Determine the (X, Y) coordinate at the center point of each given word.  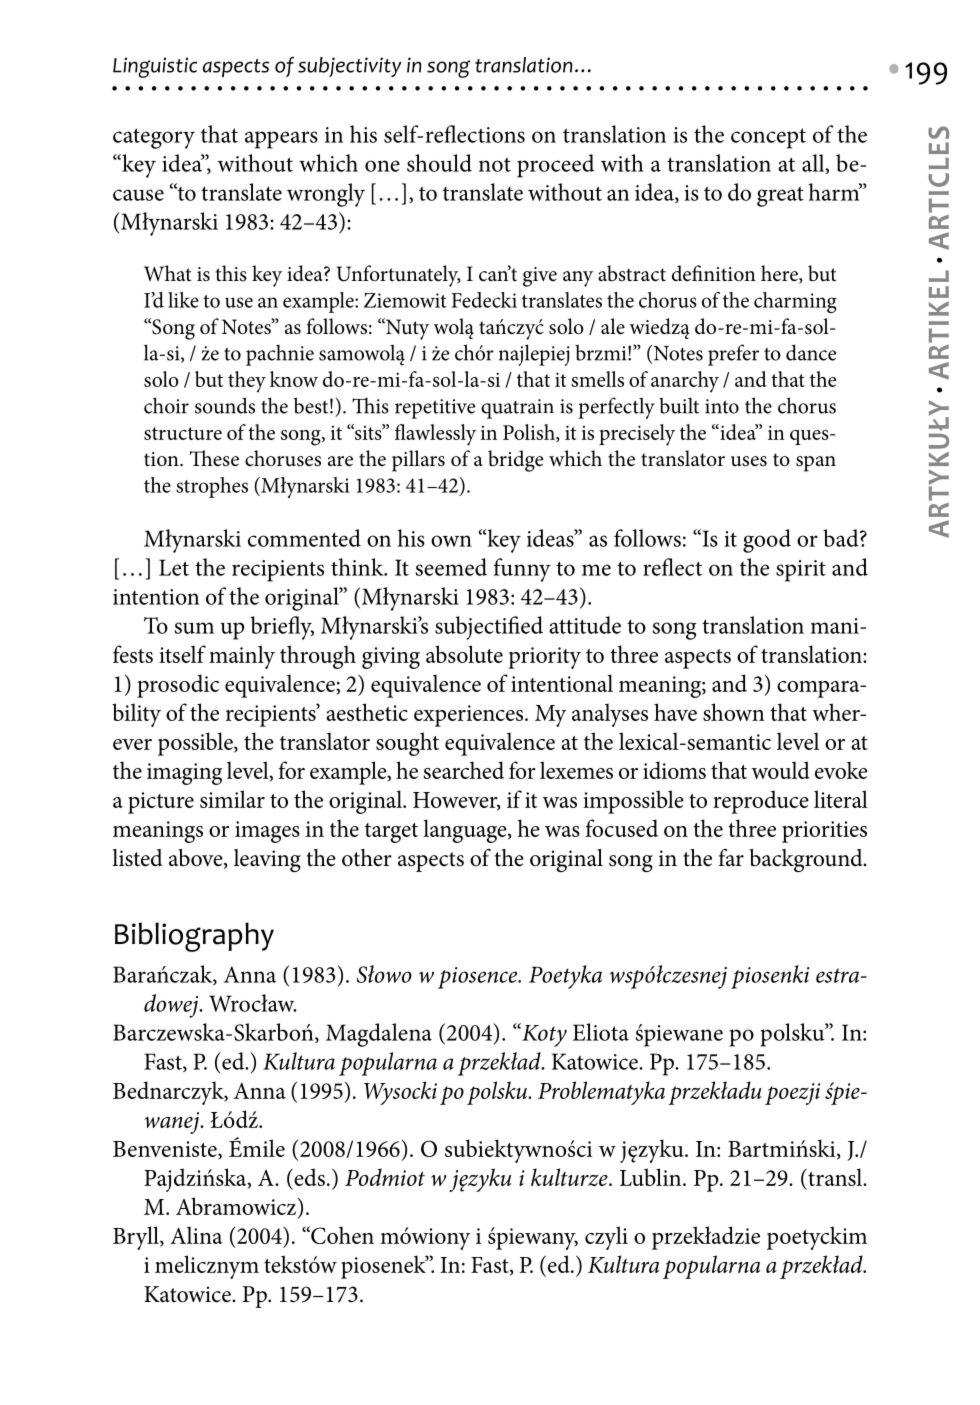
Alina (196, 1235)
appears (281, 140)
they (247, 382)
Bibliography (194, 937)
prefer (733, 355)
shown (734, 712)
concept (768, 138)
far (731, 858)
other (367, 858)
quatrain (517, 409)
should (439, 163)
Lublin (652, 1177)
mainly (242, 657)
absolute (464, 654)
